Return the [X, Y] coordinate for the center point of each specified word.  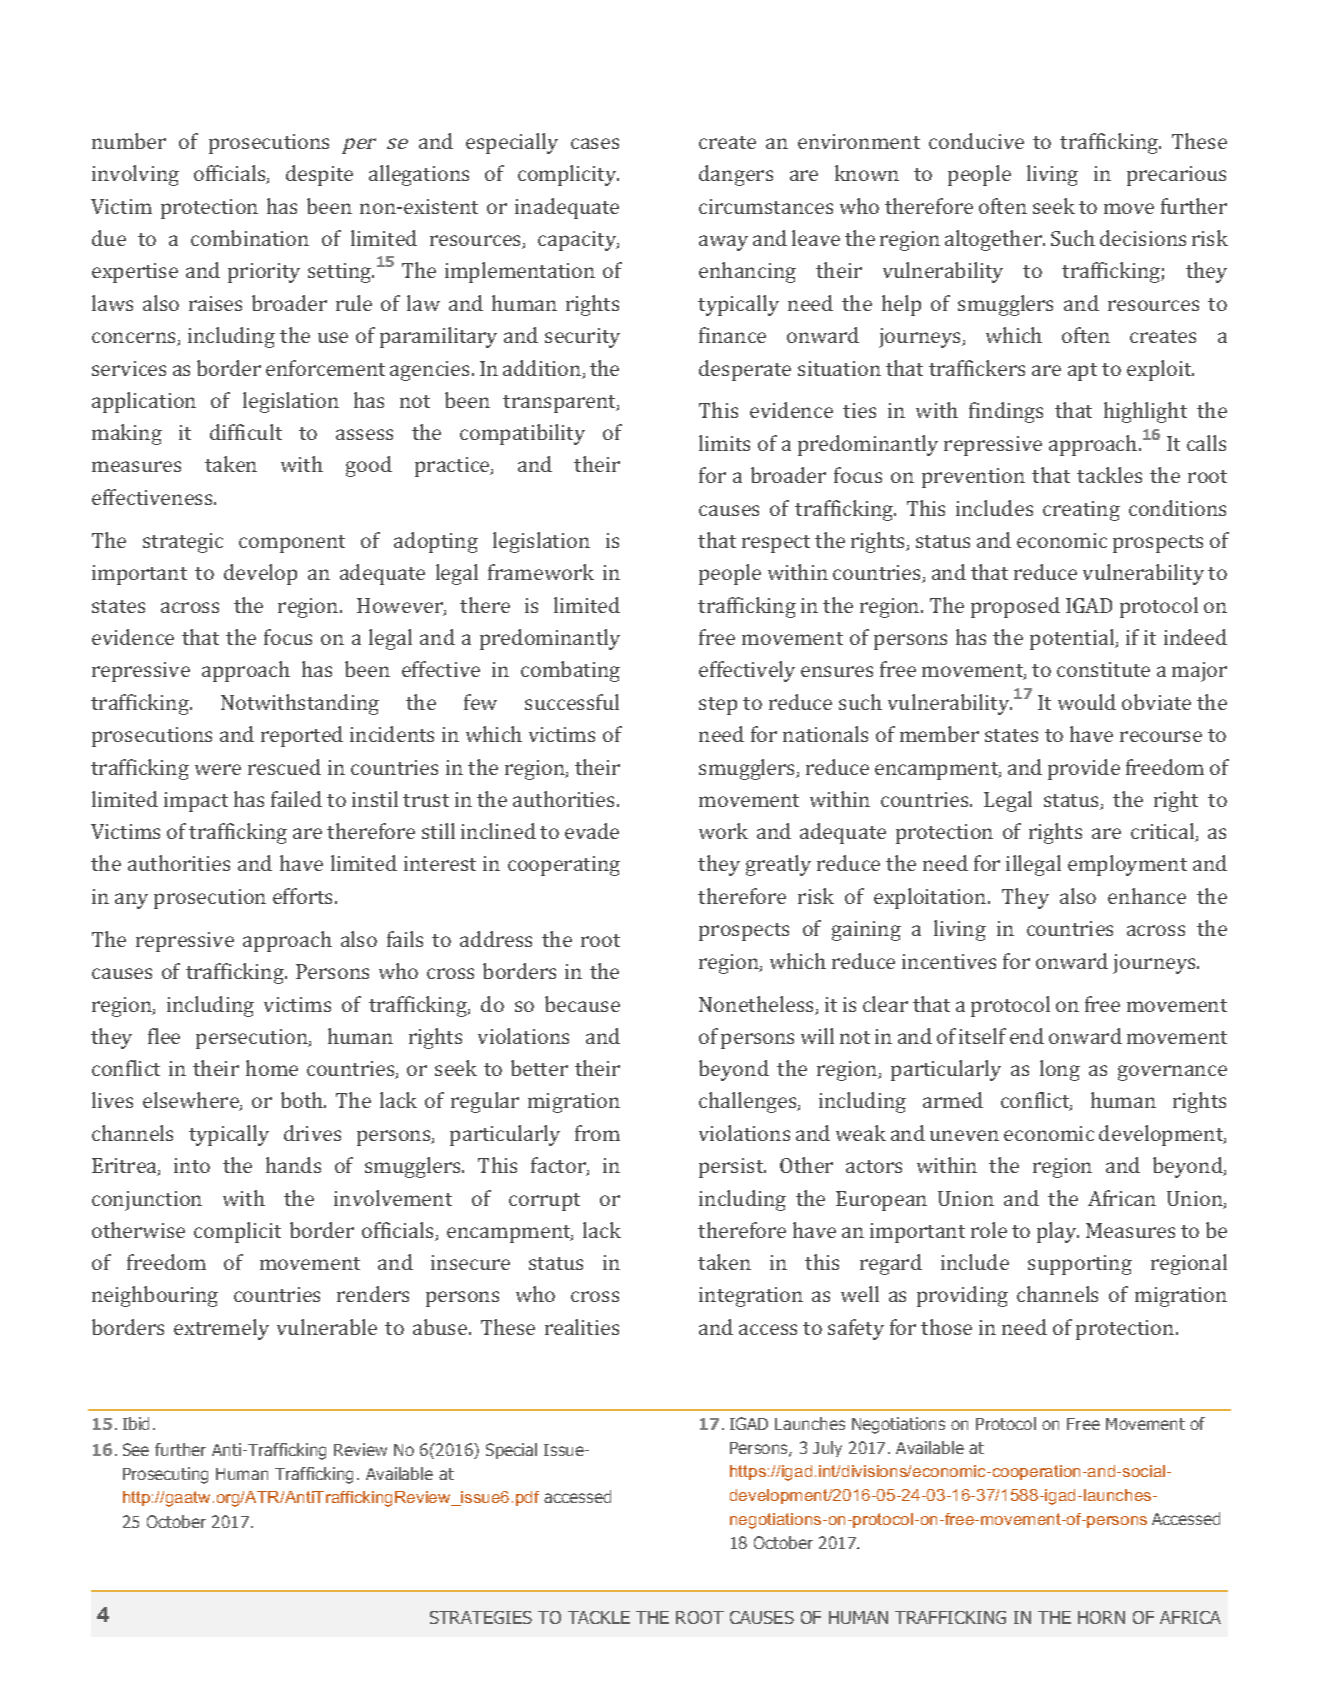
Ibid [136, 1423]
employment [1127, 865]
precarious [1176, 176]
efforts [304, 896]
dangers [736, 175]
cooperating [564, 866]
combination [250, 238]
